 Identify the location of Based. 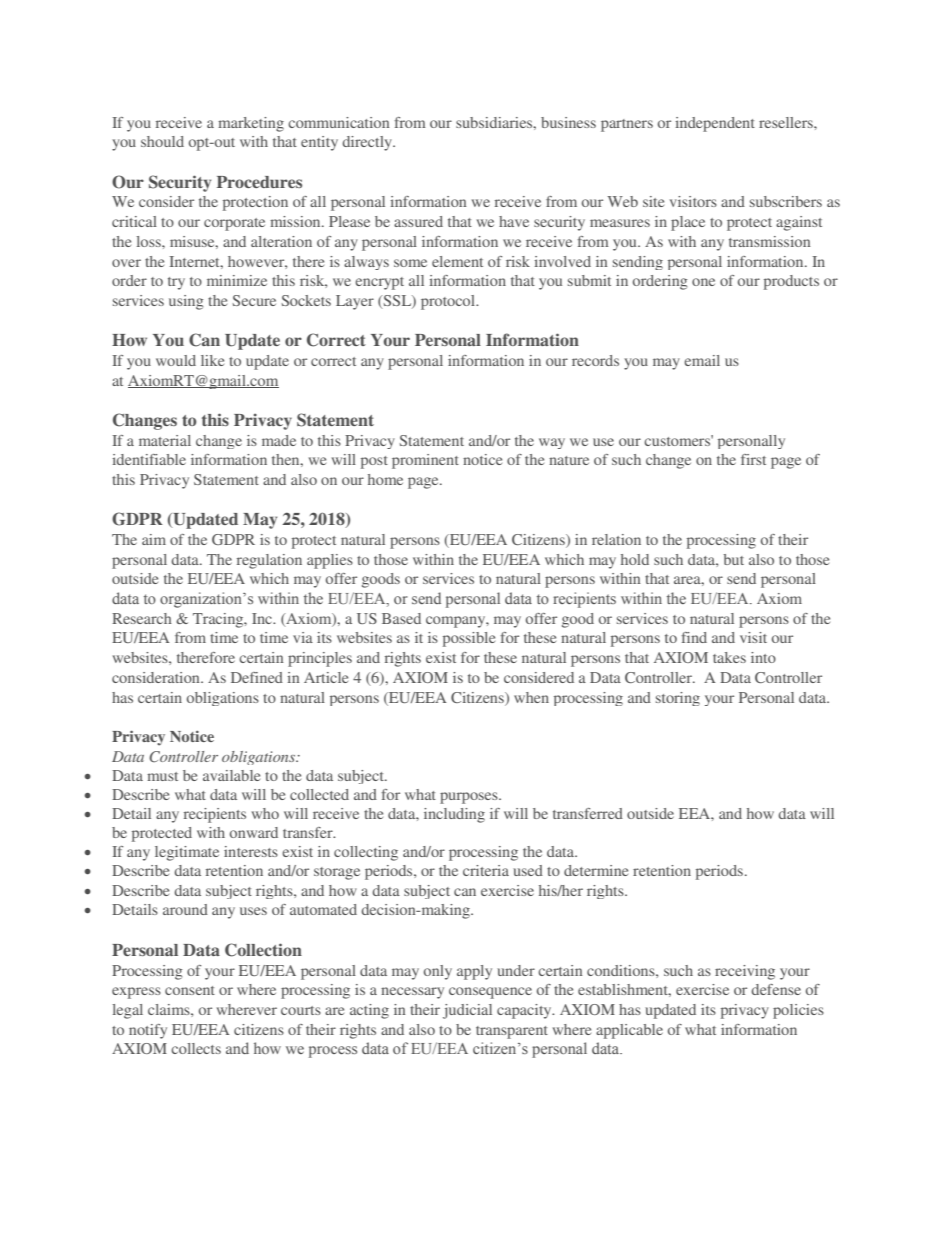
(401, 618).
